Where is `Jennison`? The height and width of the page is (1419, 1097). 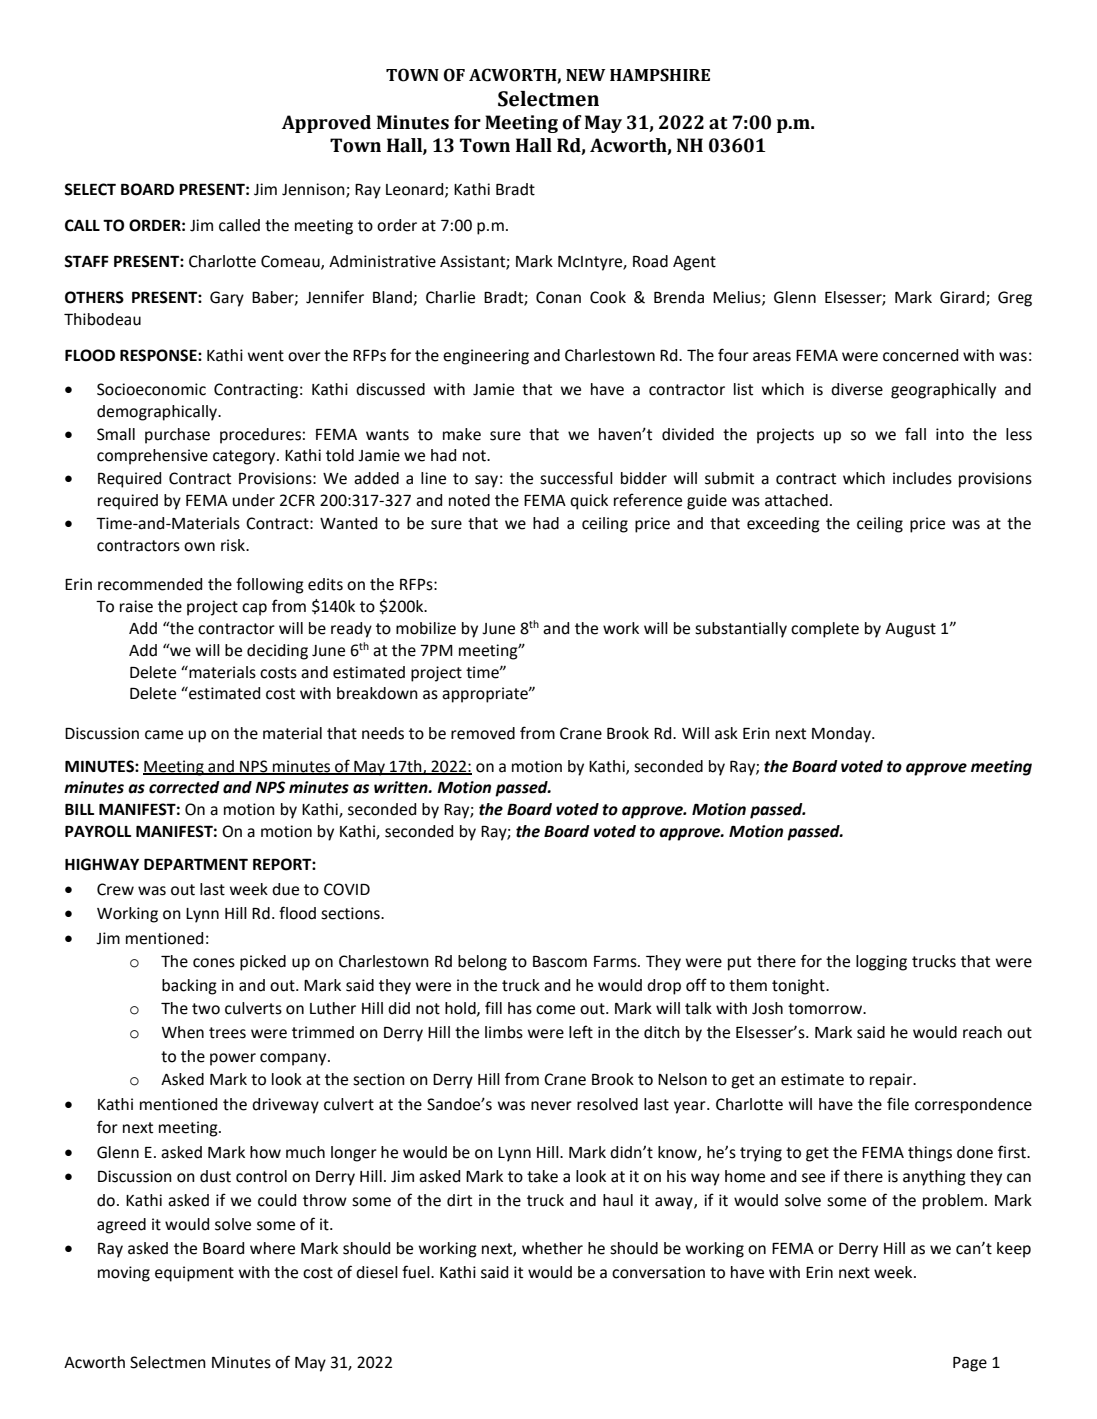 Jennison is located at coordinates (314, 190).
